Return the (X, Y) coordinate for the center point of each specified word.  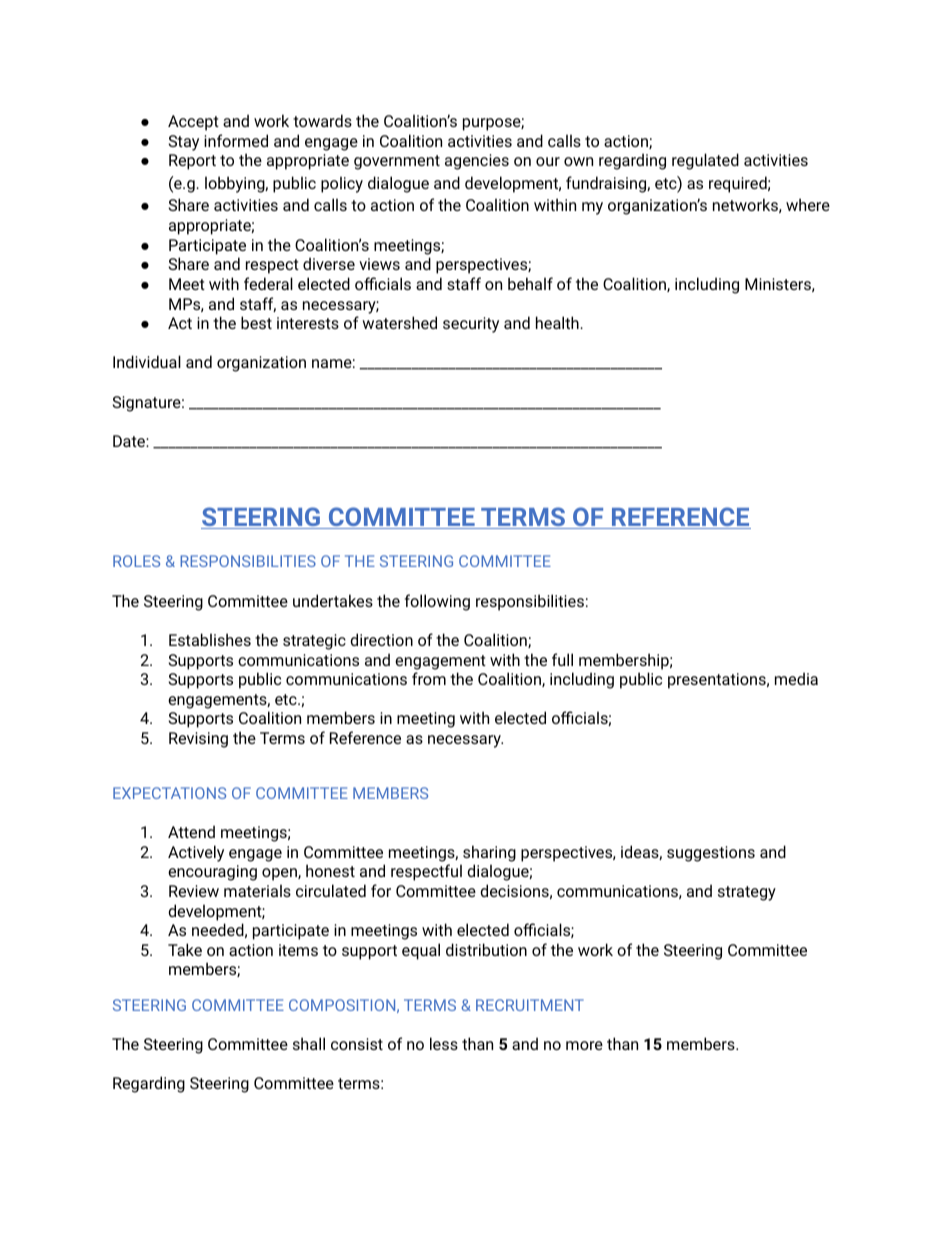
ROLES (136, 561)
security (471, 325)
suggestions (711, 854)
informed (236, 140)
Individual (147, 361)
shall (309, 1043)
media (796, 678)
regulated (705, 161)
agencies (477, 162)
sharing (489, 853)
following (437, 602)
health (558, 322)
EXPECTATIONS (169, 793)
